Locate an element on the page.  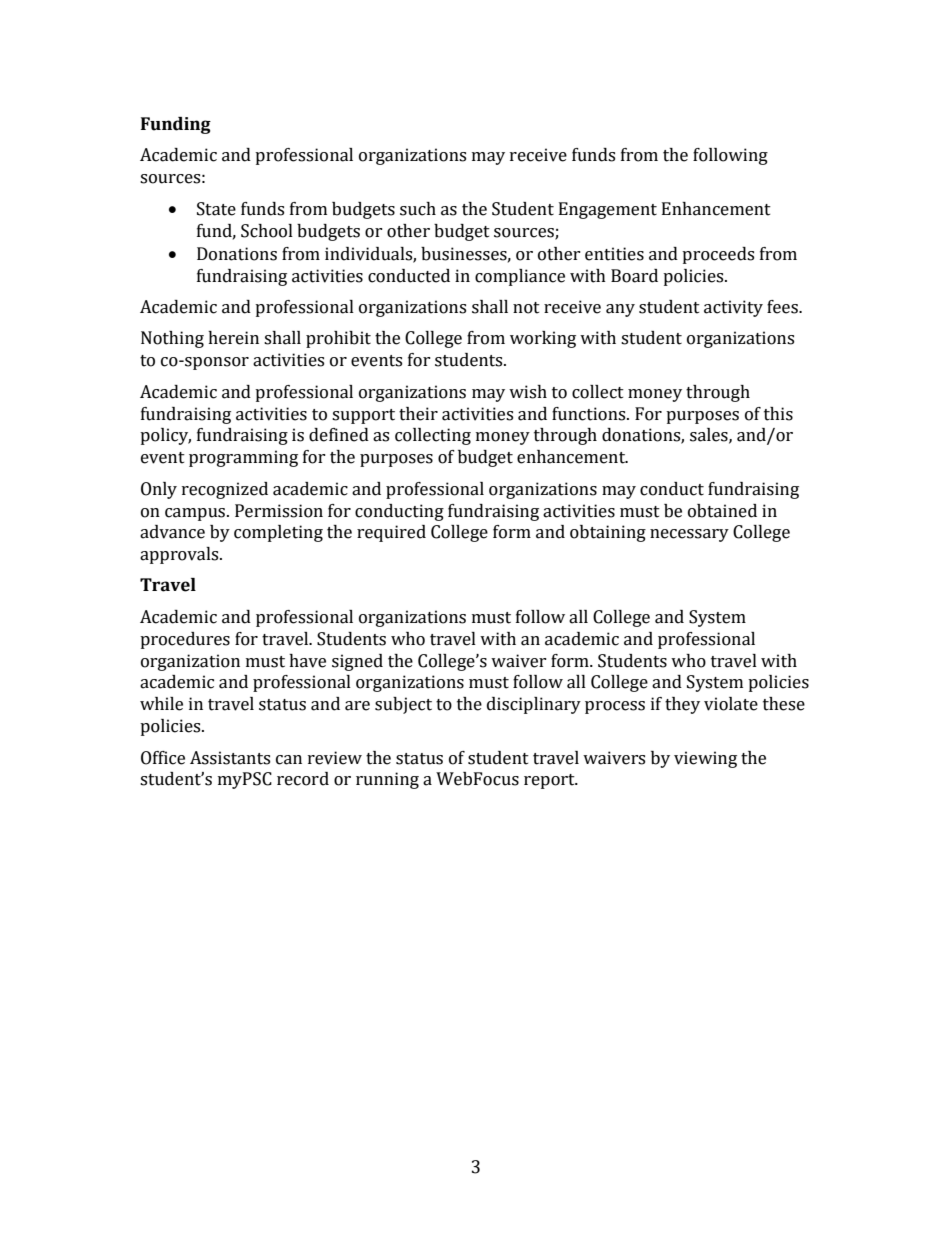
obtained is located at coordinates (722, 511).
